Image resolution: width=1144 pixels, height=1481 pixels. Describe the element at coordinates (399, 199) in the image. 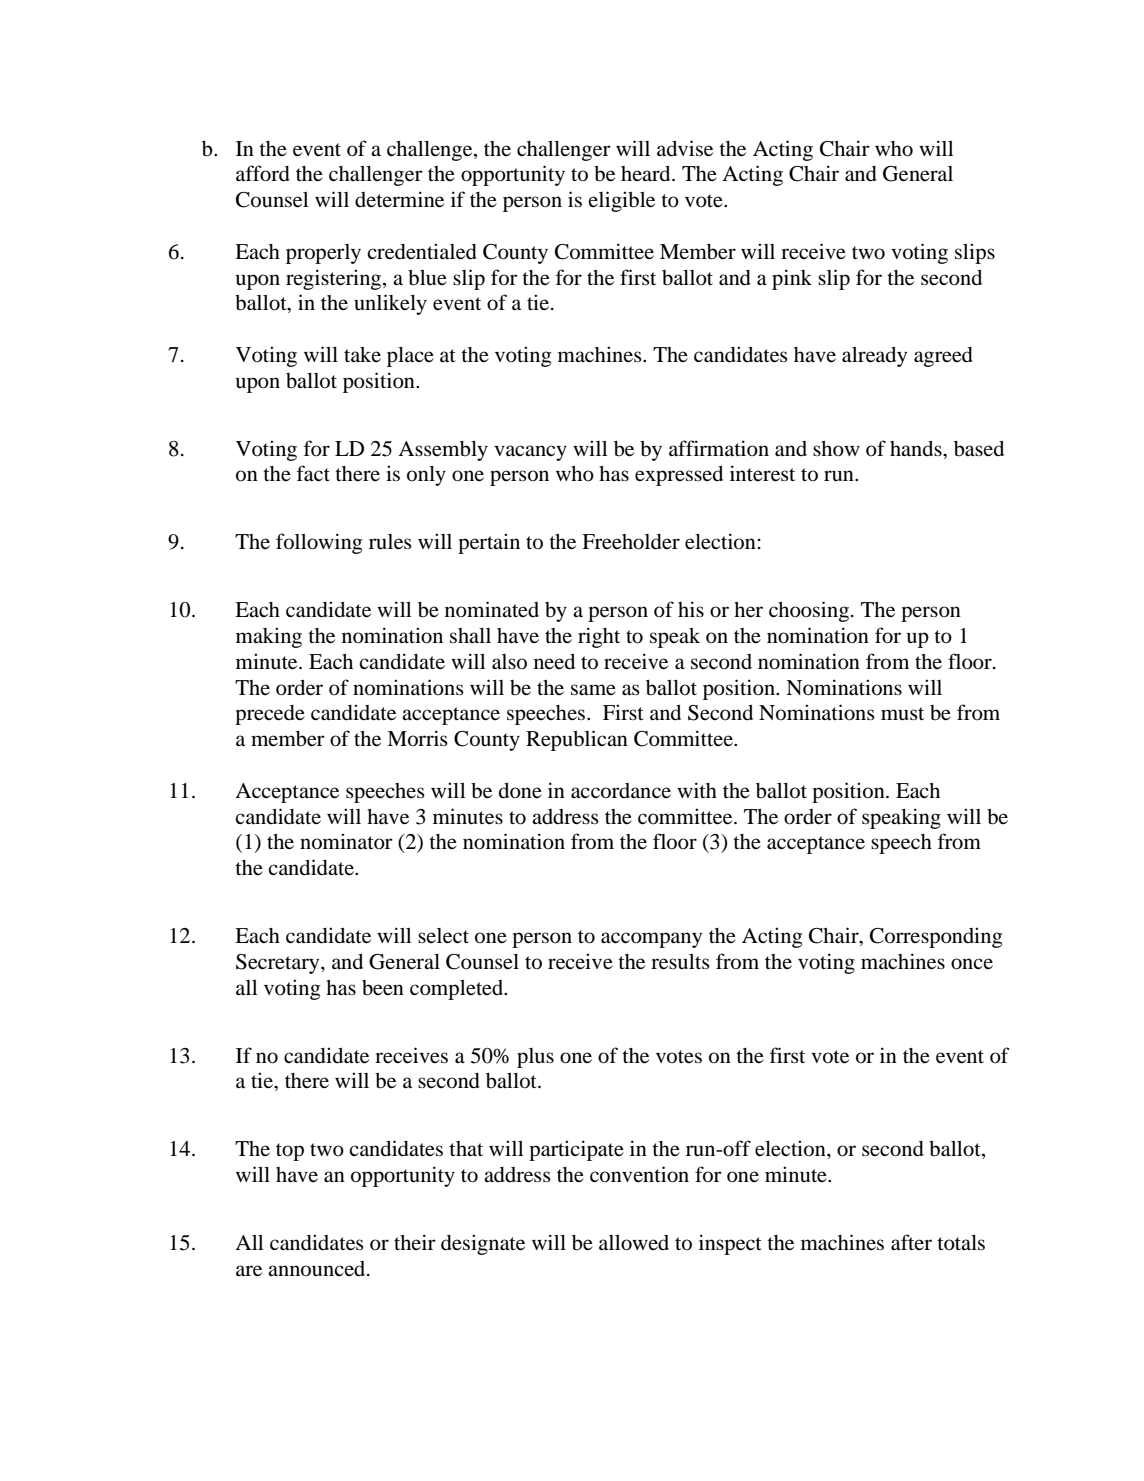

I see `determine` at that location.
